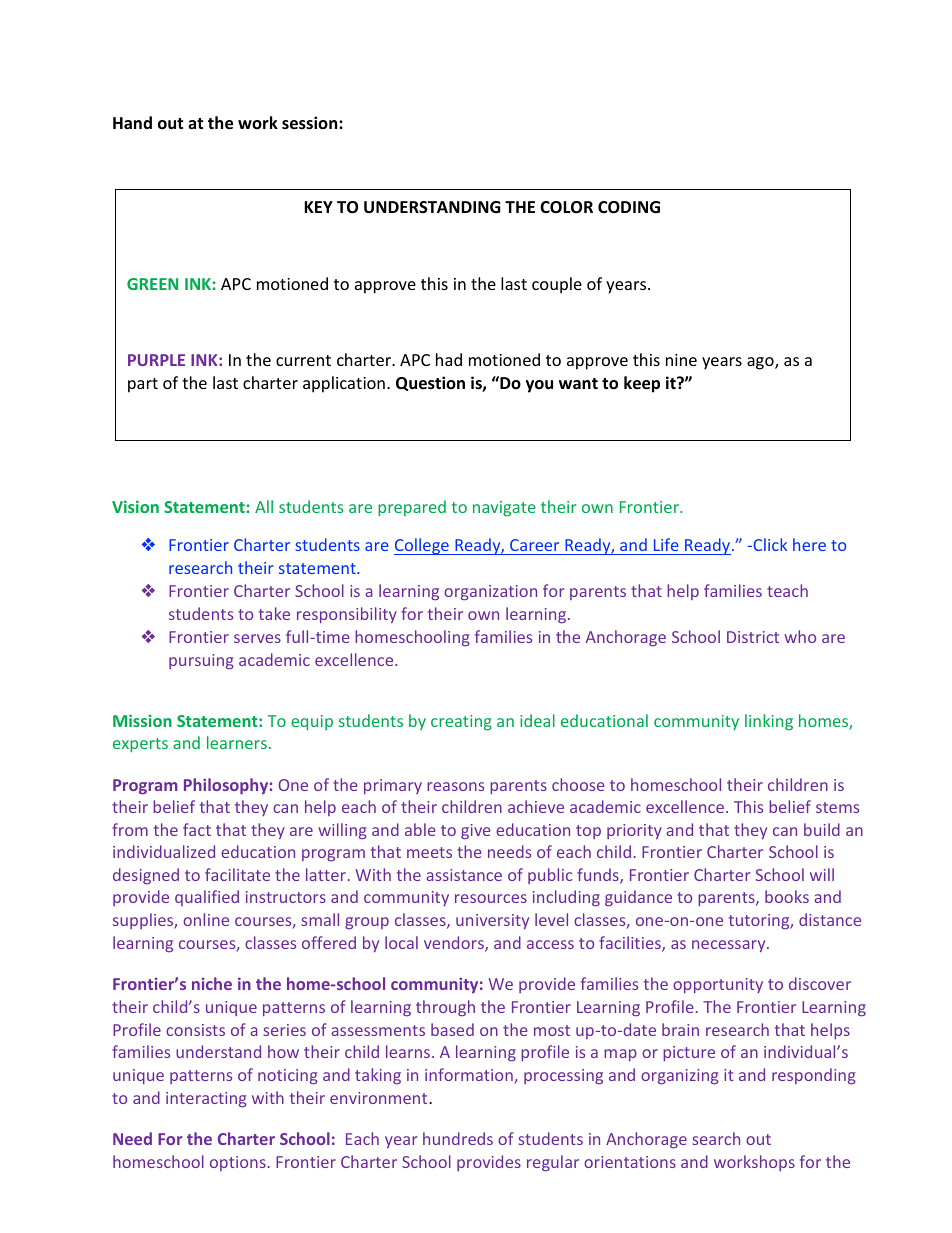 This screenshot has width=952, height=1233. What do you see at coordinates (629, 207) in the screenshot?
I see `CODING` at bounding box center [629, 207].
